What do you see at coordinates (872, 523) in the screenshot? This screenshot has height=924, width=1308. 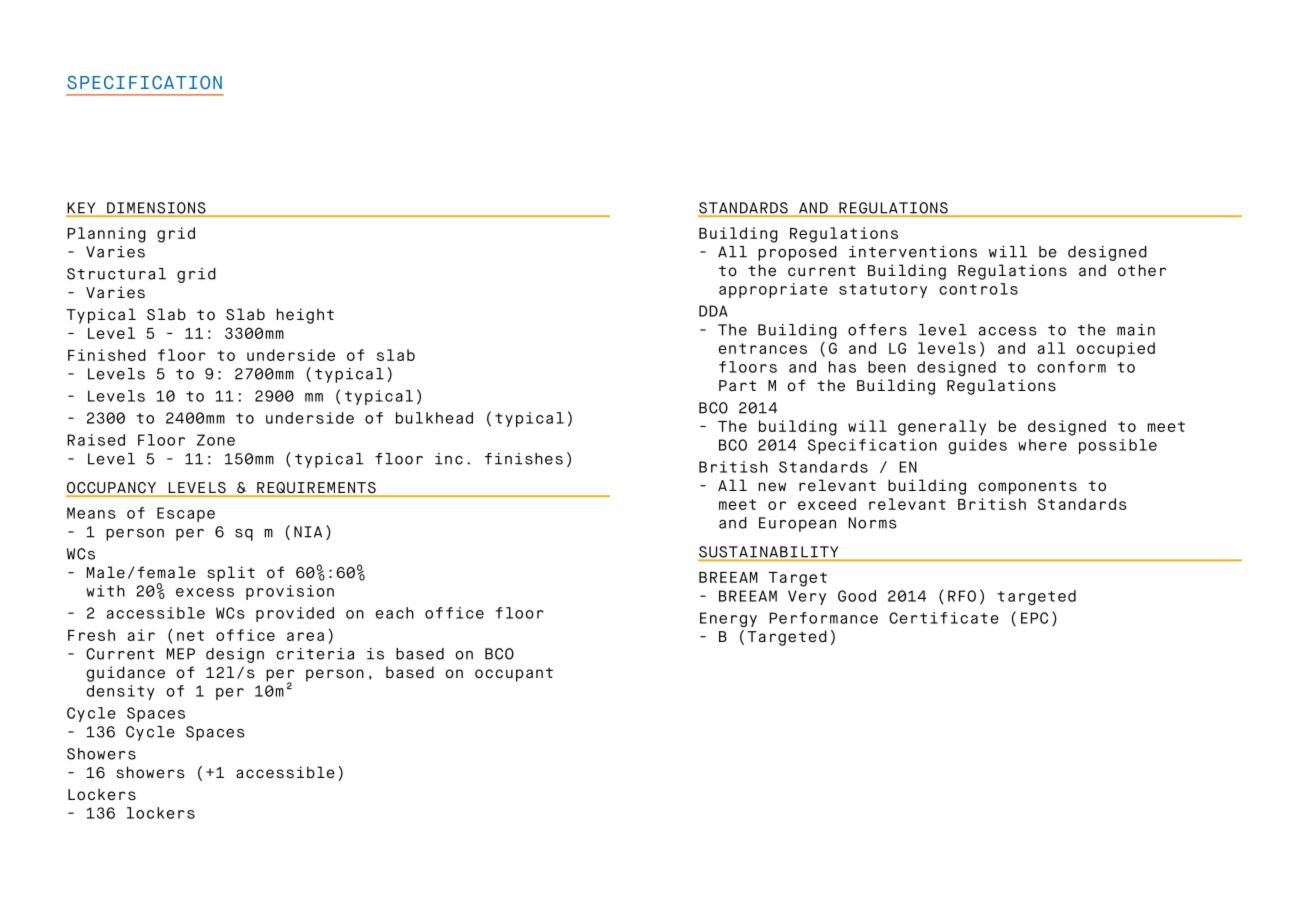 I see `Norms` at bounding box center [872, 523].
